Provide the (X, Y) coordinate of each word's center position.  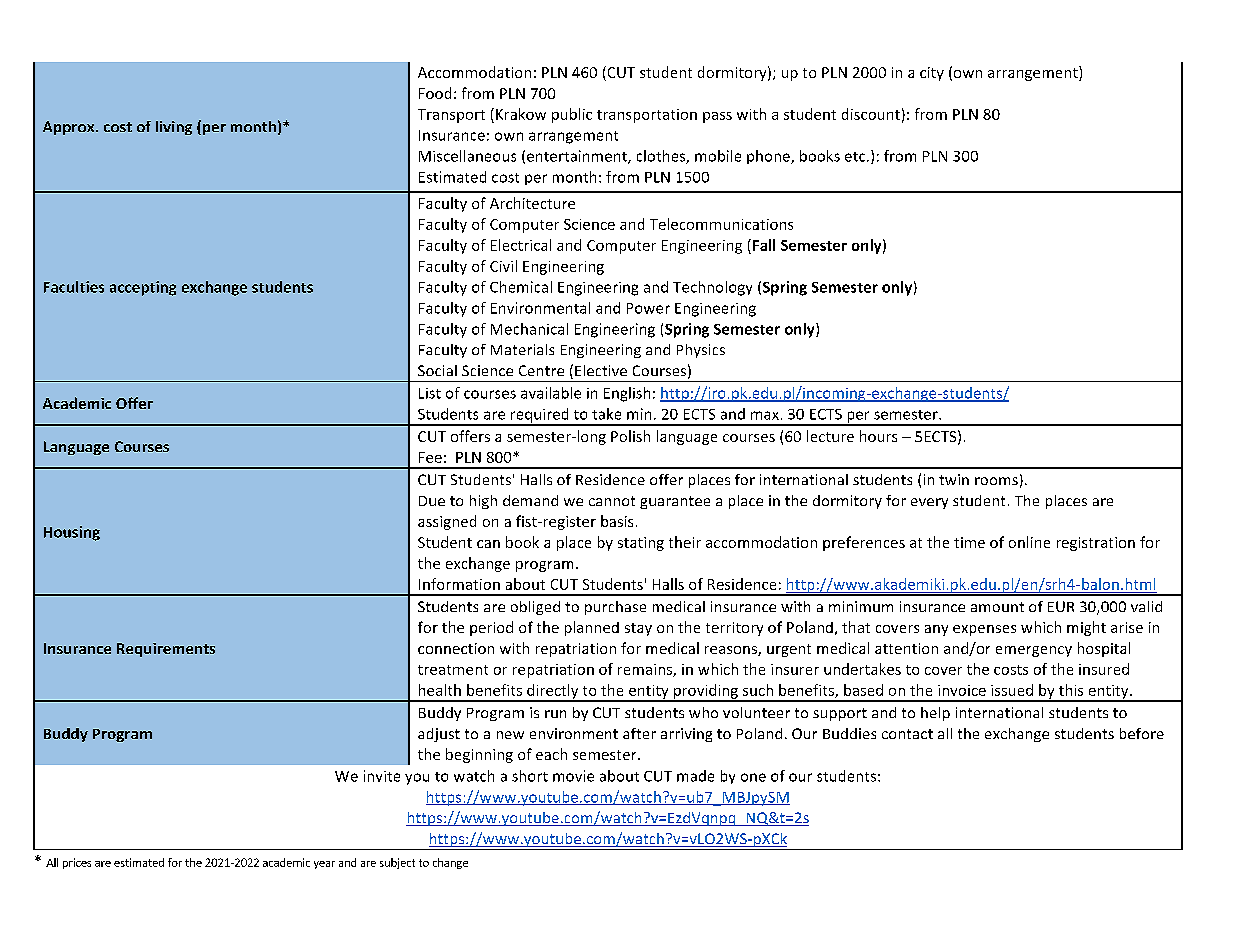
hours (878, 436)
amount (997, 607)
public (572, 115)
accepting (143, 288)
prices (77, 863)
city (932, 74)
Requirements (166, 650)
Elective (601, 370)
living (174, 128)
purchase (615, 608)
